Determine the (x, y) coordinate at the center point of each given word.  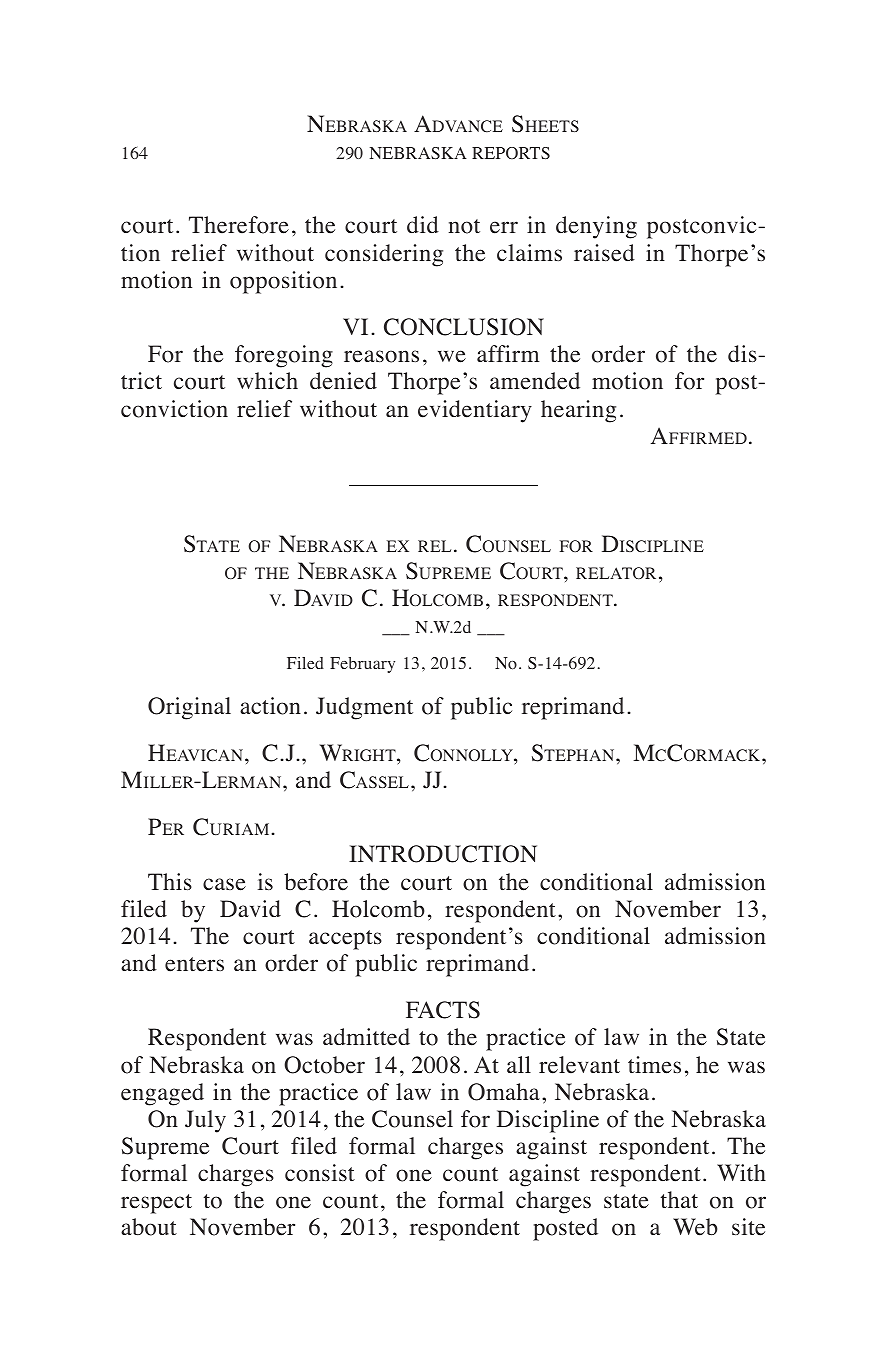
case (224, 884)
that (679, 1199)
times (654, 1065)
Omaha (504, 1092)
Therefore (239, 225)
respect (156, 1204)
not (464, 226)
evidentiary (475, 411)
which (267, 380)
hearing (578, 411)
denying (596, 227)
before (316, 882)
